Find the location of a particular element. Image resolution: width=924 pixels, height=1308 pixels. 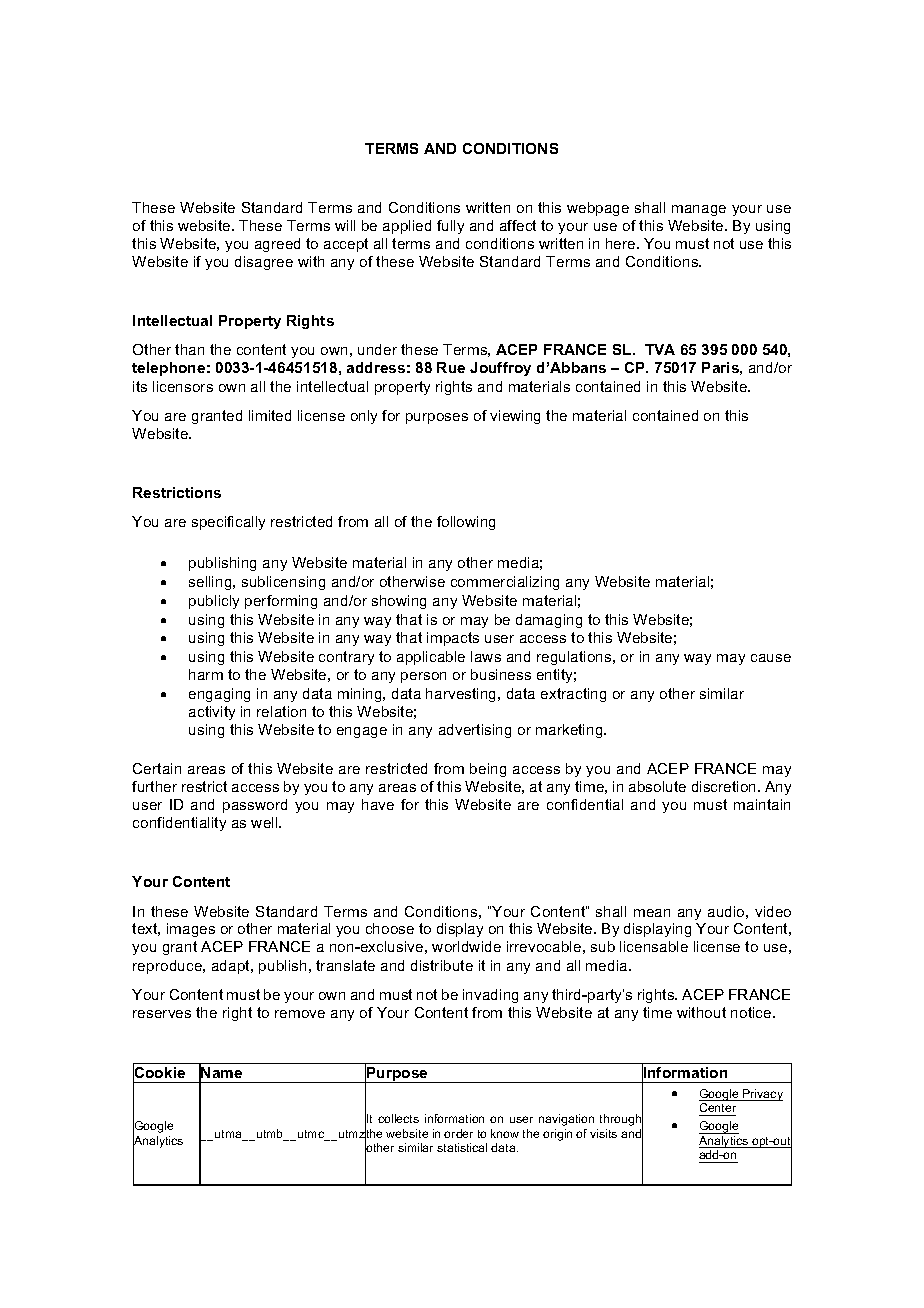

limited is located at coordinates (270, 415).
